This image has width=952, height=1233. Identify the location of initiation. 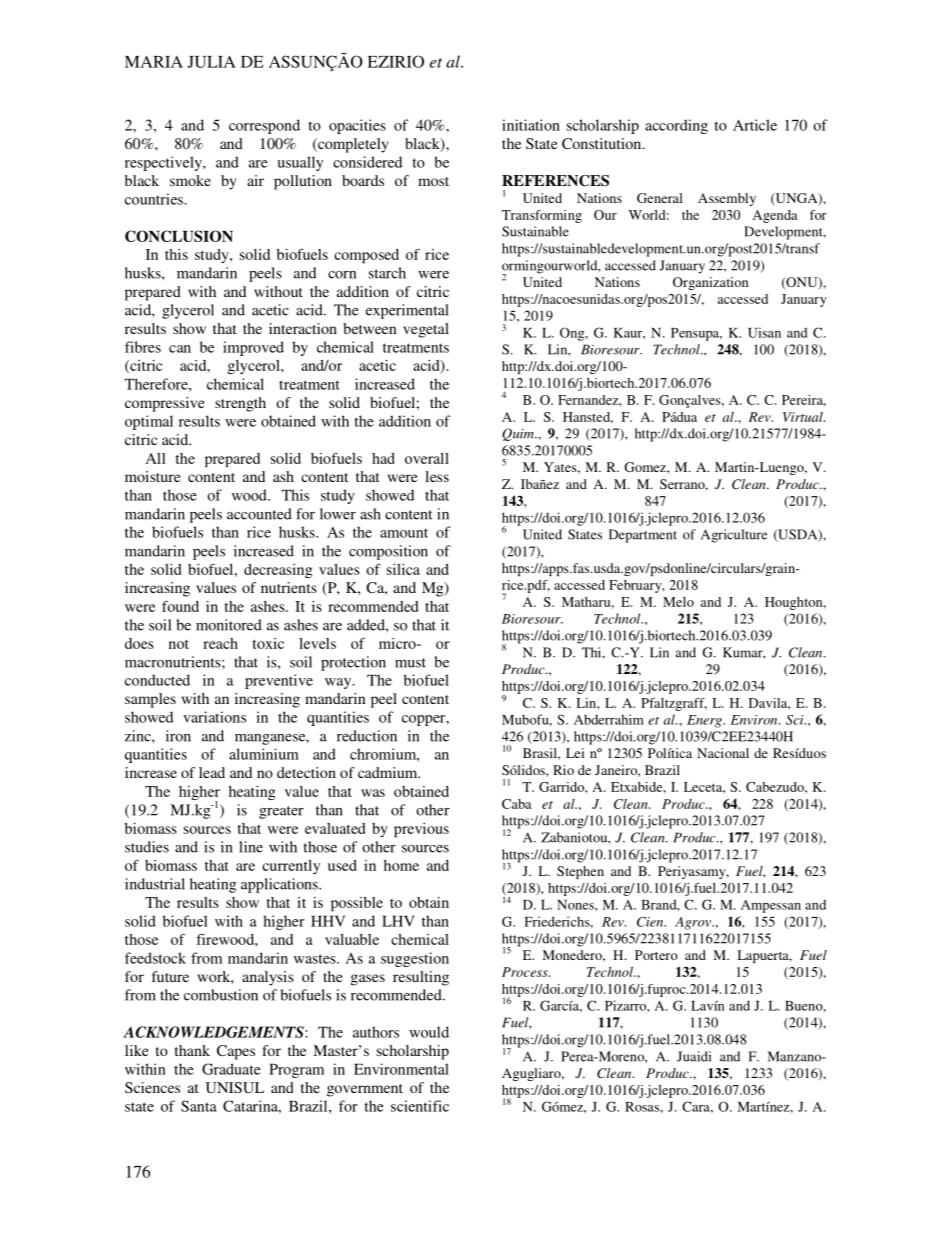
(531, 125).
